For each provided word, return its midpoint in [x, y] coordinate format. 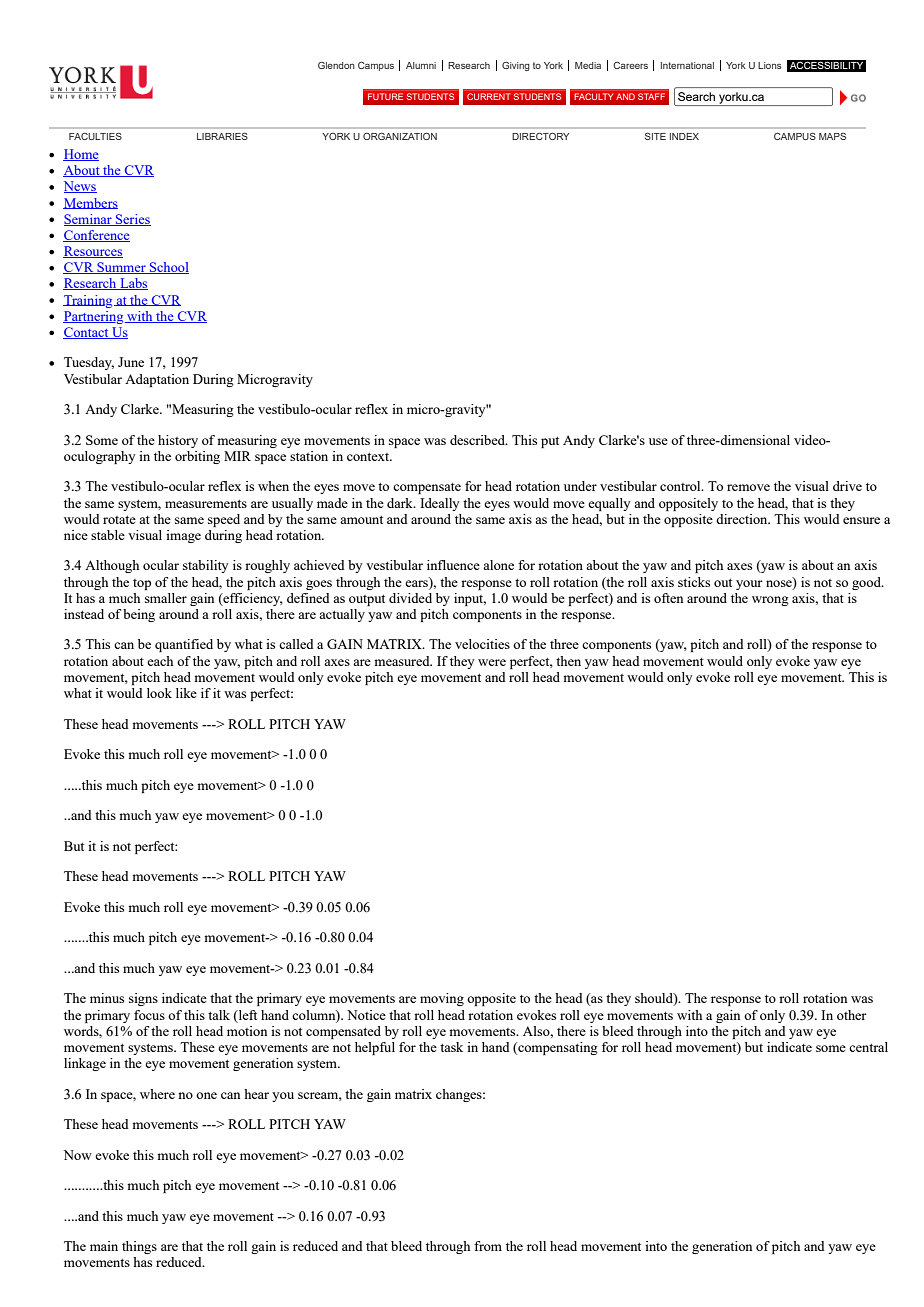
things [139, 1247]
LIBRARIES [222, 136]
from [488, 1246]
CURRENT [488, 96]
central [868, 1047]
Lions [770, 65]
